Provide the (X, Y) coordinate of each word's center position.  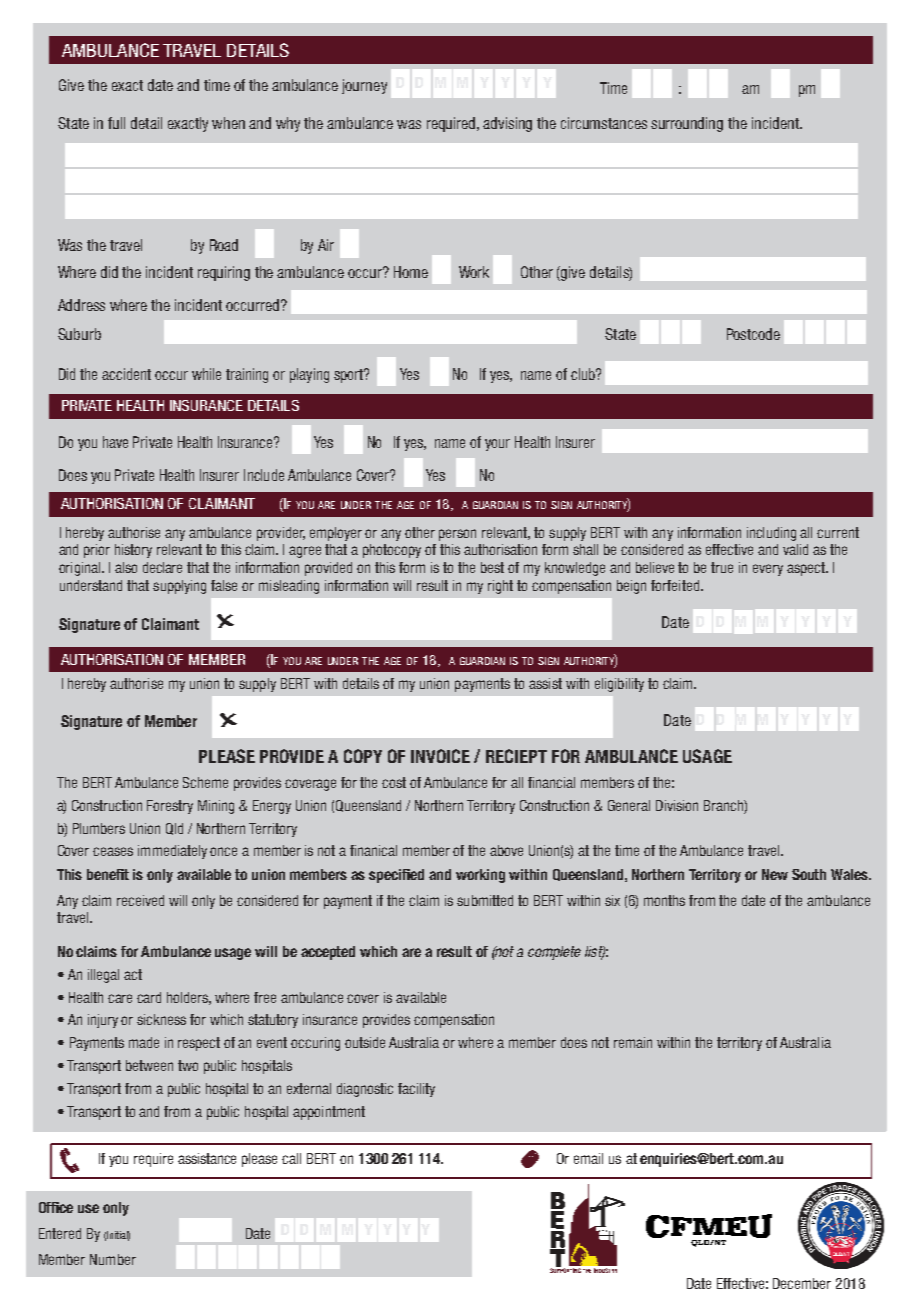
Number (113, 1259)
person (457, 535)
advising (507, 124)
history (133, 551)
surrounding (687, 124)
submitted (485, 900)
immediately (172, 852)
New (775, 874)
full (116, 123)
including (771, 534)
